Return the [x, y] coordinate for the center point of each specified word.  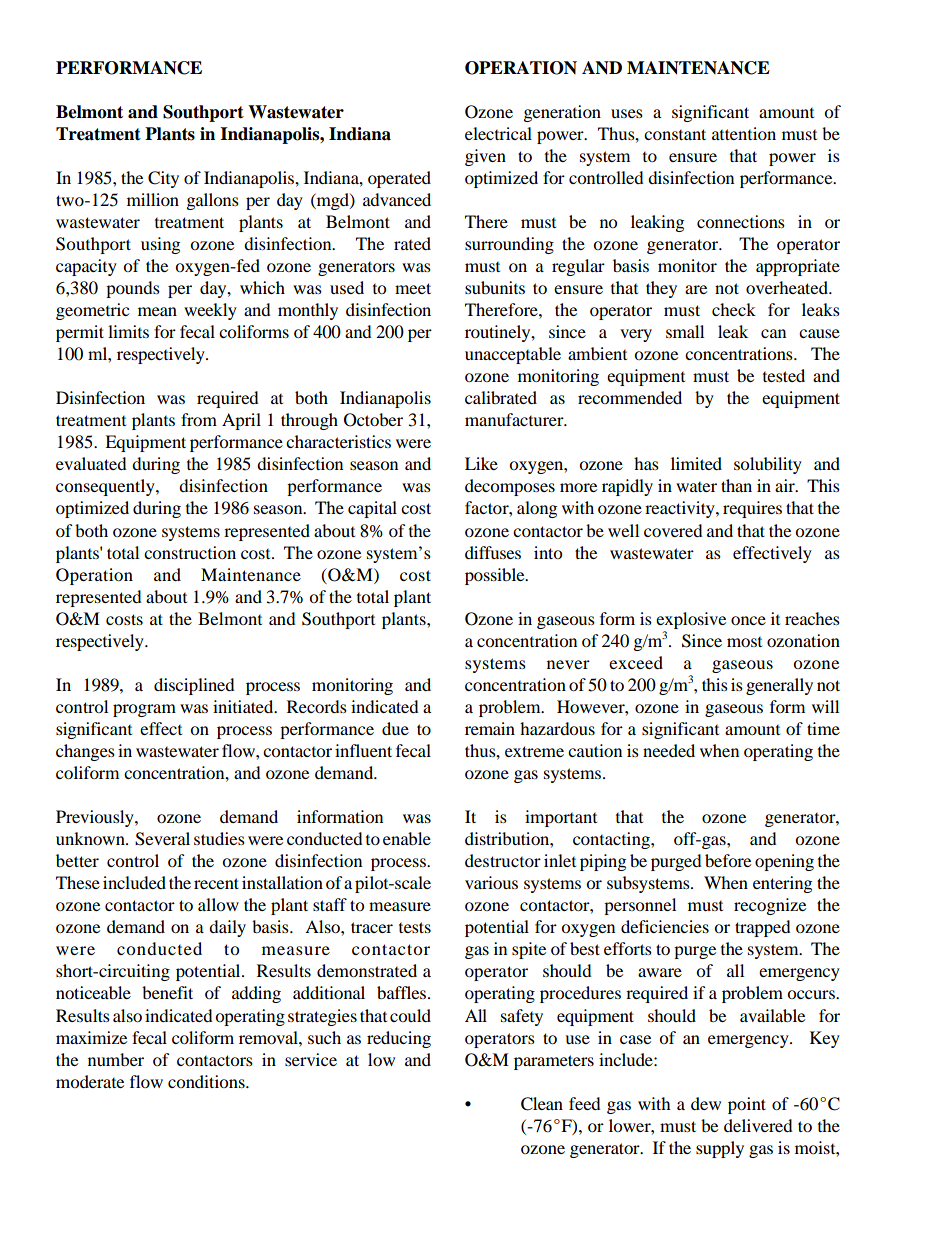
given [485, 157]
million [153, 199]
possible [496, 576]
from [199, 419]
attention [744, 133]
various [491, 882]
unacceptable [513, 355]
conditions [207, 1081]
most [744, 642]
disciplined [194, 686]
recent [216, 883]
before [728, 860]
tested [784, 375]
